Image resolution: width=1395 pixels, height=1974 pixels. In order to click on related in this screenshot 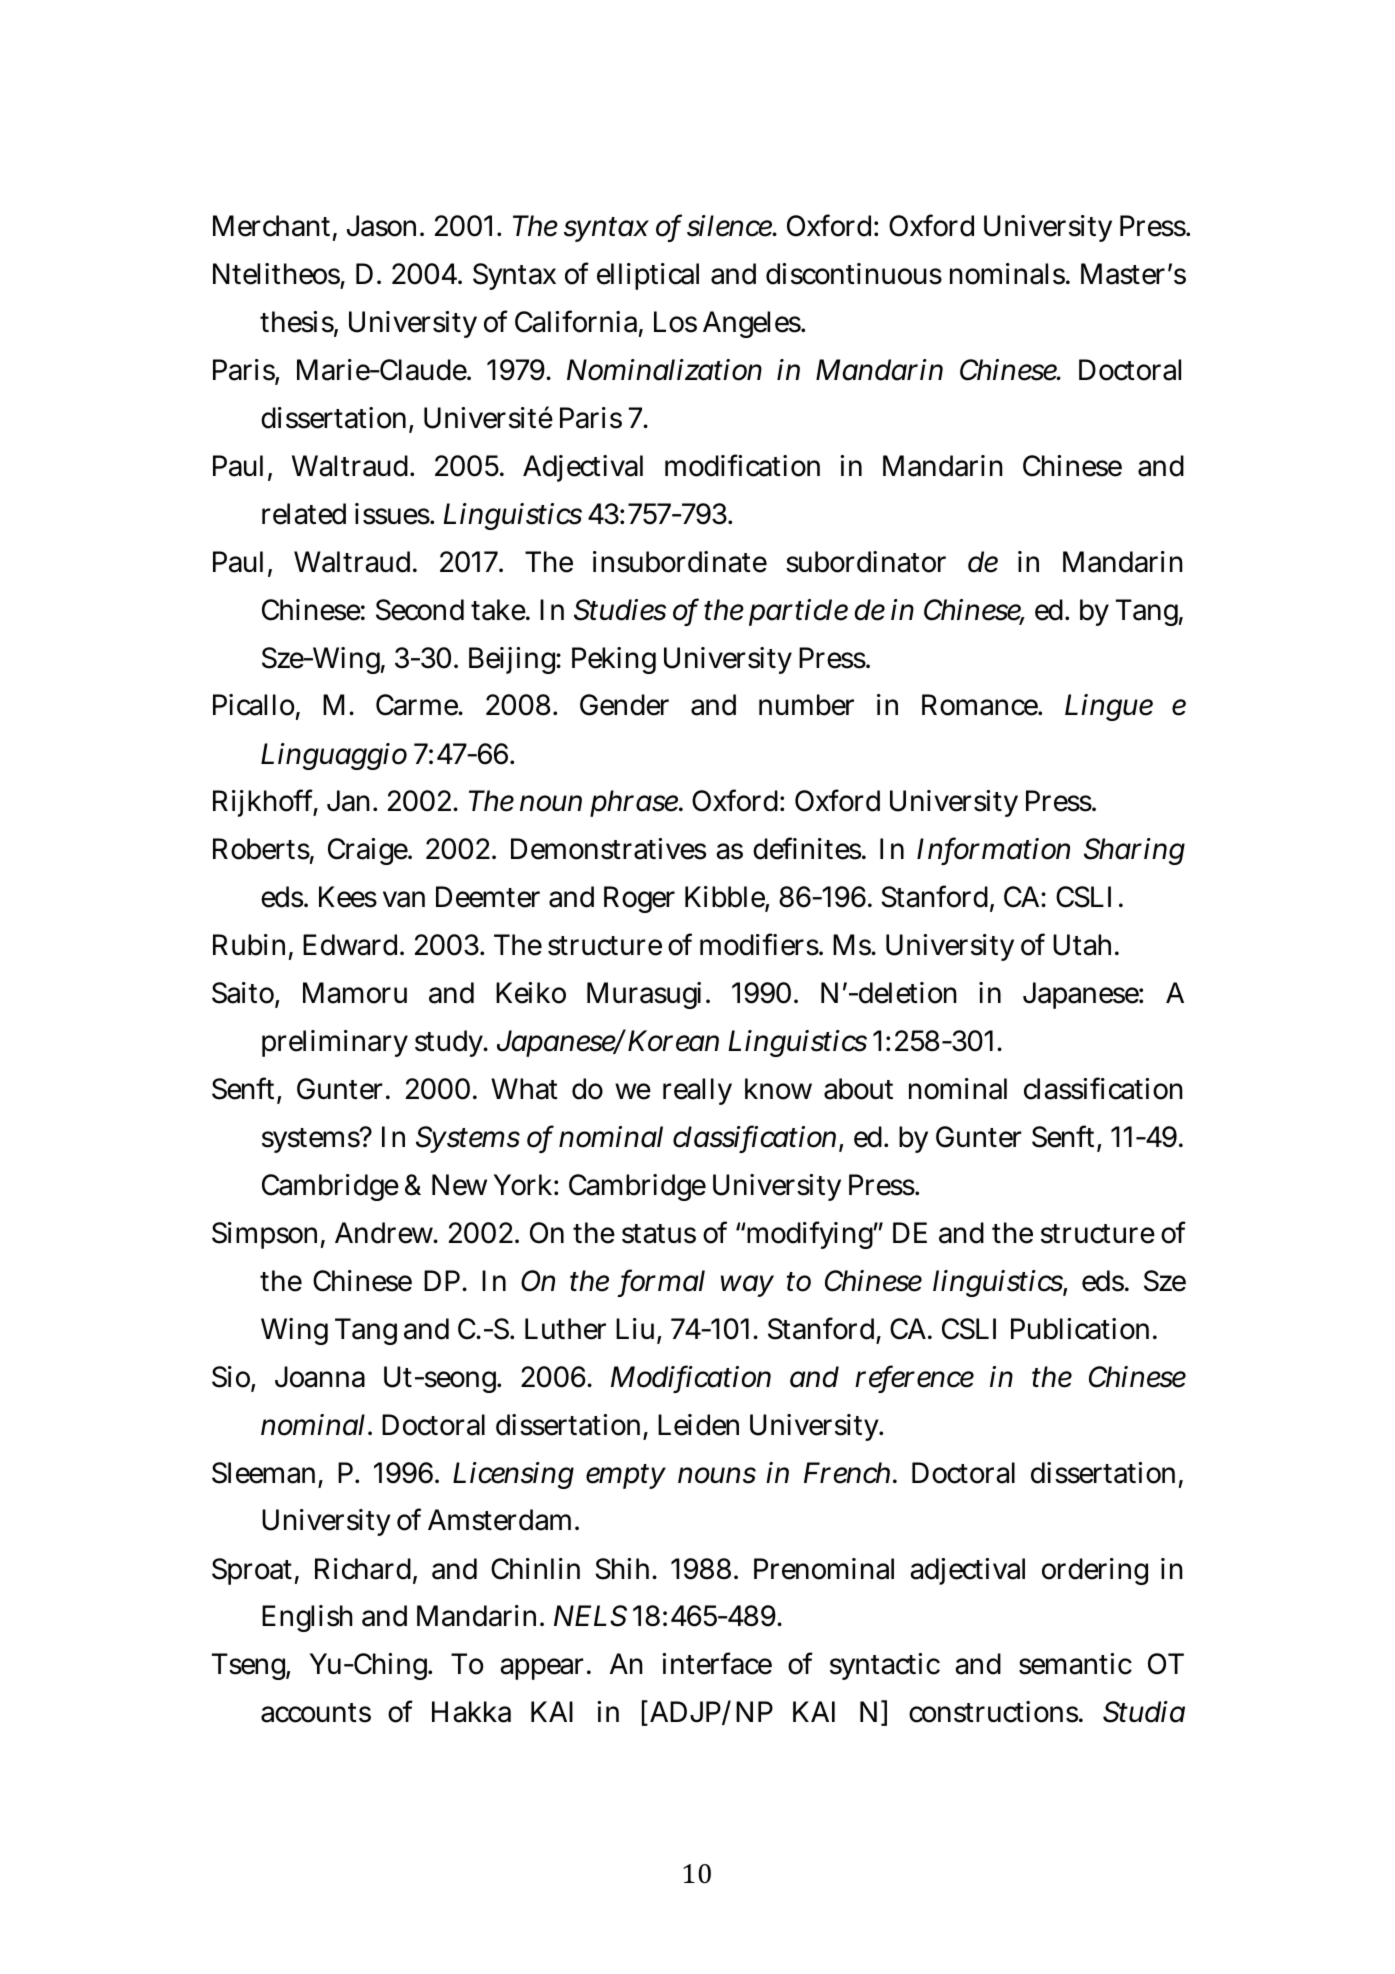, I will do `click(304, 514)`.
